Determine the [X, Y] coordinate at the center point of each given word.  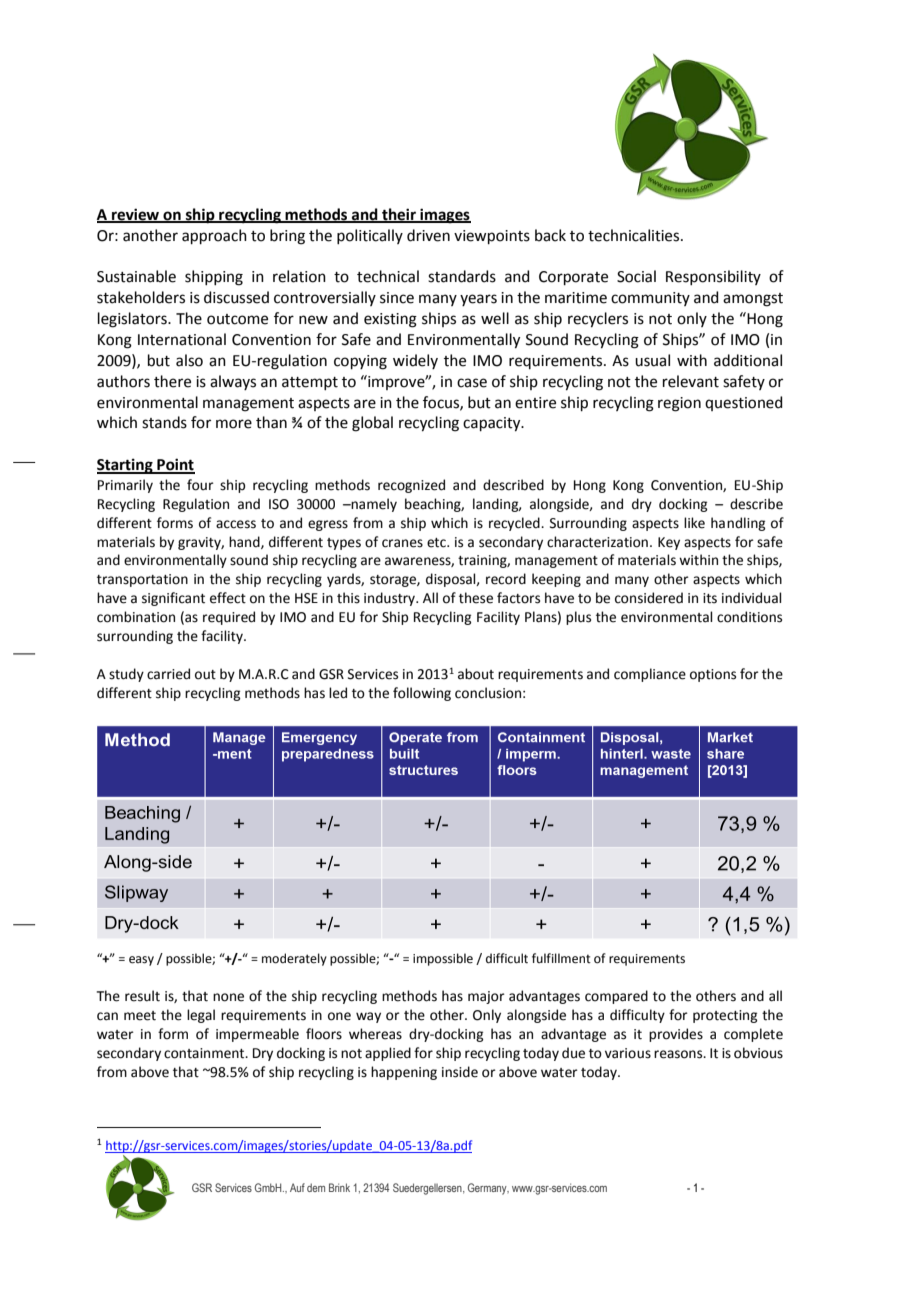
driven [428, 235]
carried [168, 674]
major [486, 997]
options [713, 675]
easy [141, 961]
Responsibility [713, 277]
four [200, 485]
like [694, 523]
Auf [297, 1187]
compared [616, 997]
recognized [411, 486]
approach [214, 236]
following [422, 694]
